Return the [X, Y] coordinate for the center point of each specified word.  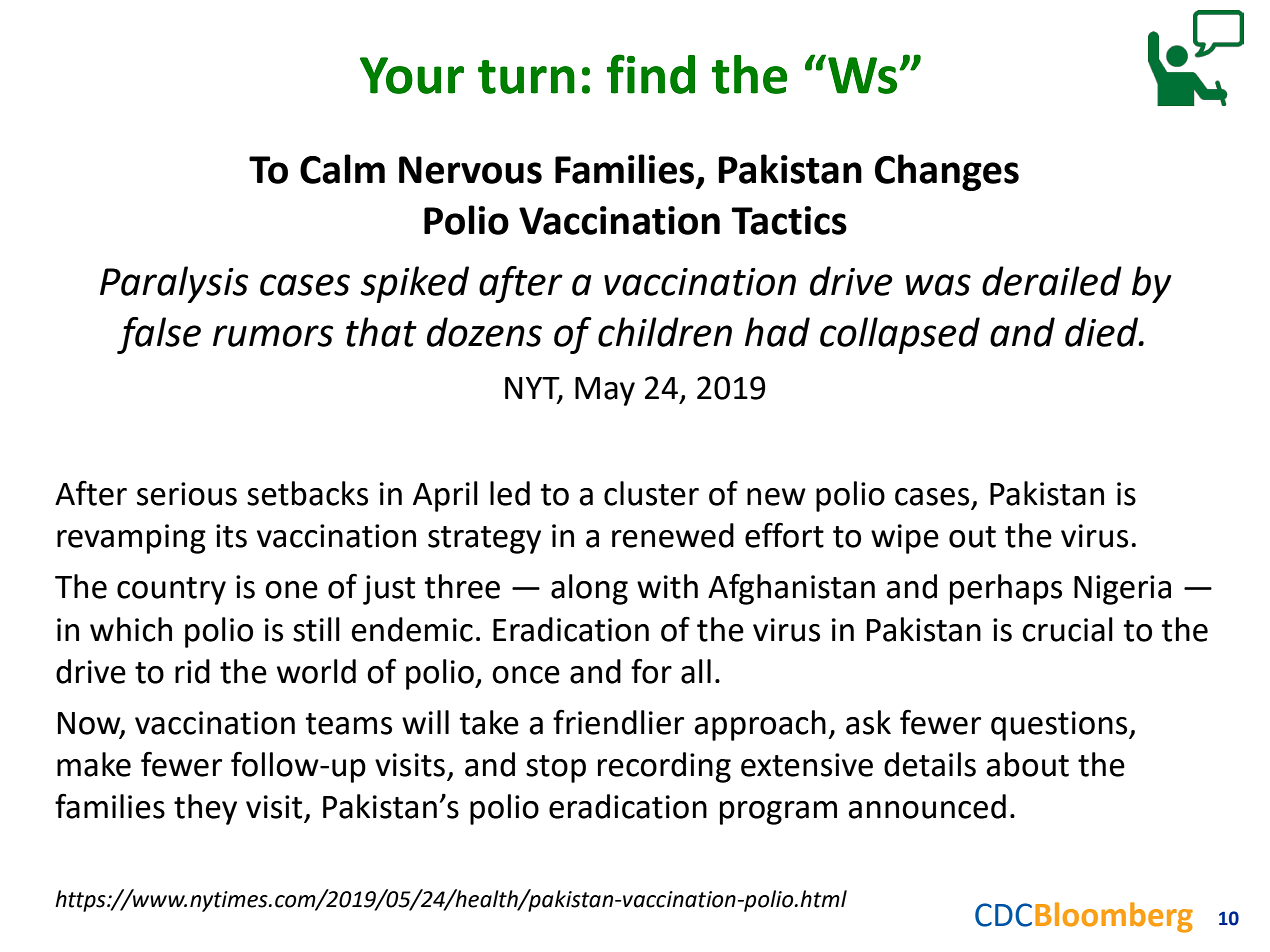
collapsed [900, 335]
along [589, 589]
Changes [947, 172]
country [171, 591]
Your [412, 75]
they [205, 809]
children [665, 332]
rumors [273, 336]
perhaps [1006, 589]
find [651, 74]
